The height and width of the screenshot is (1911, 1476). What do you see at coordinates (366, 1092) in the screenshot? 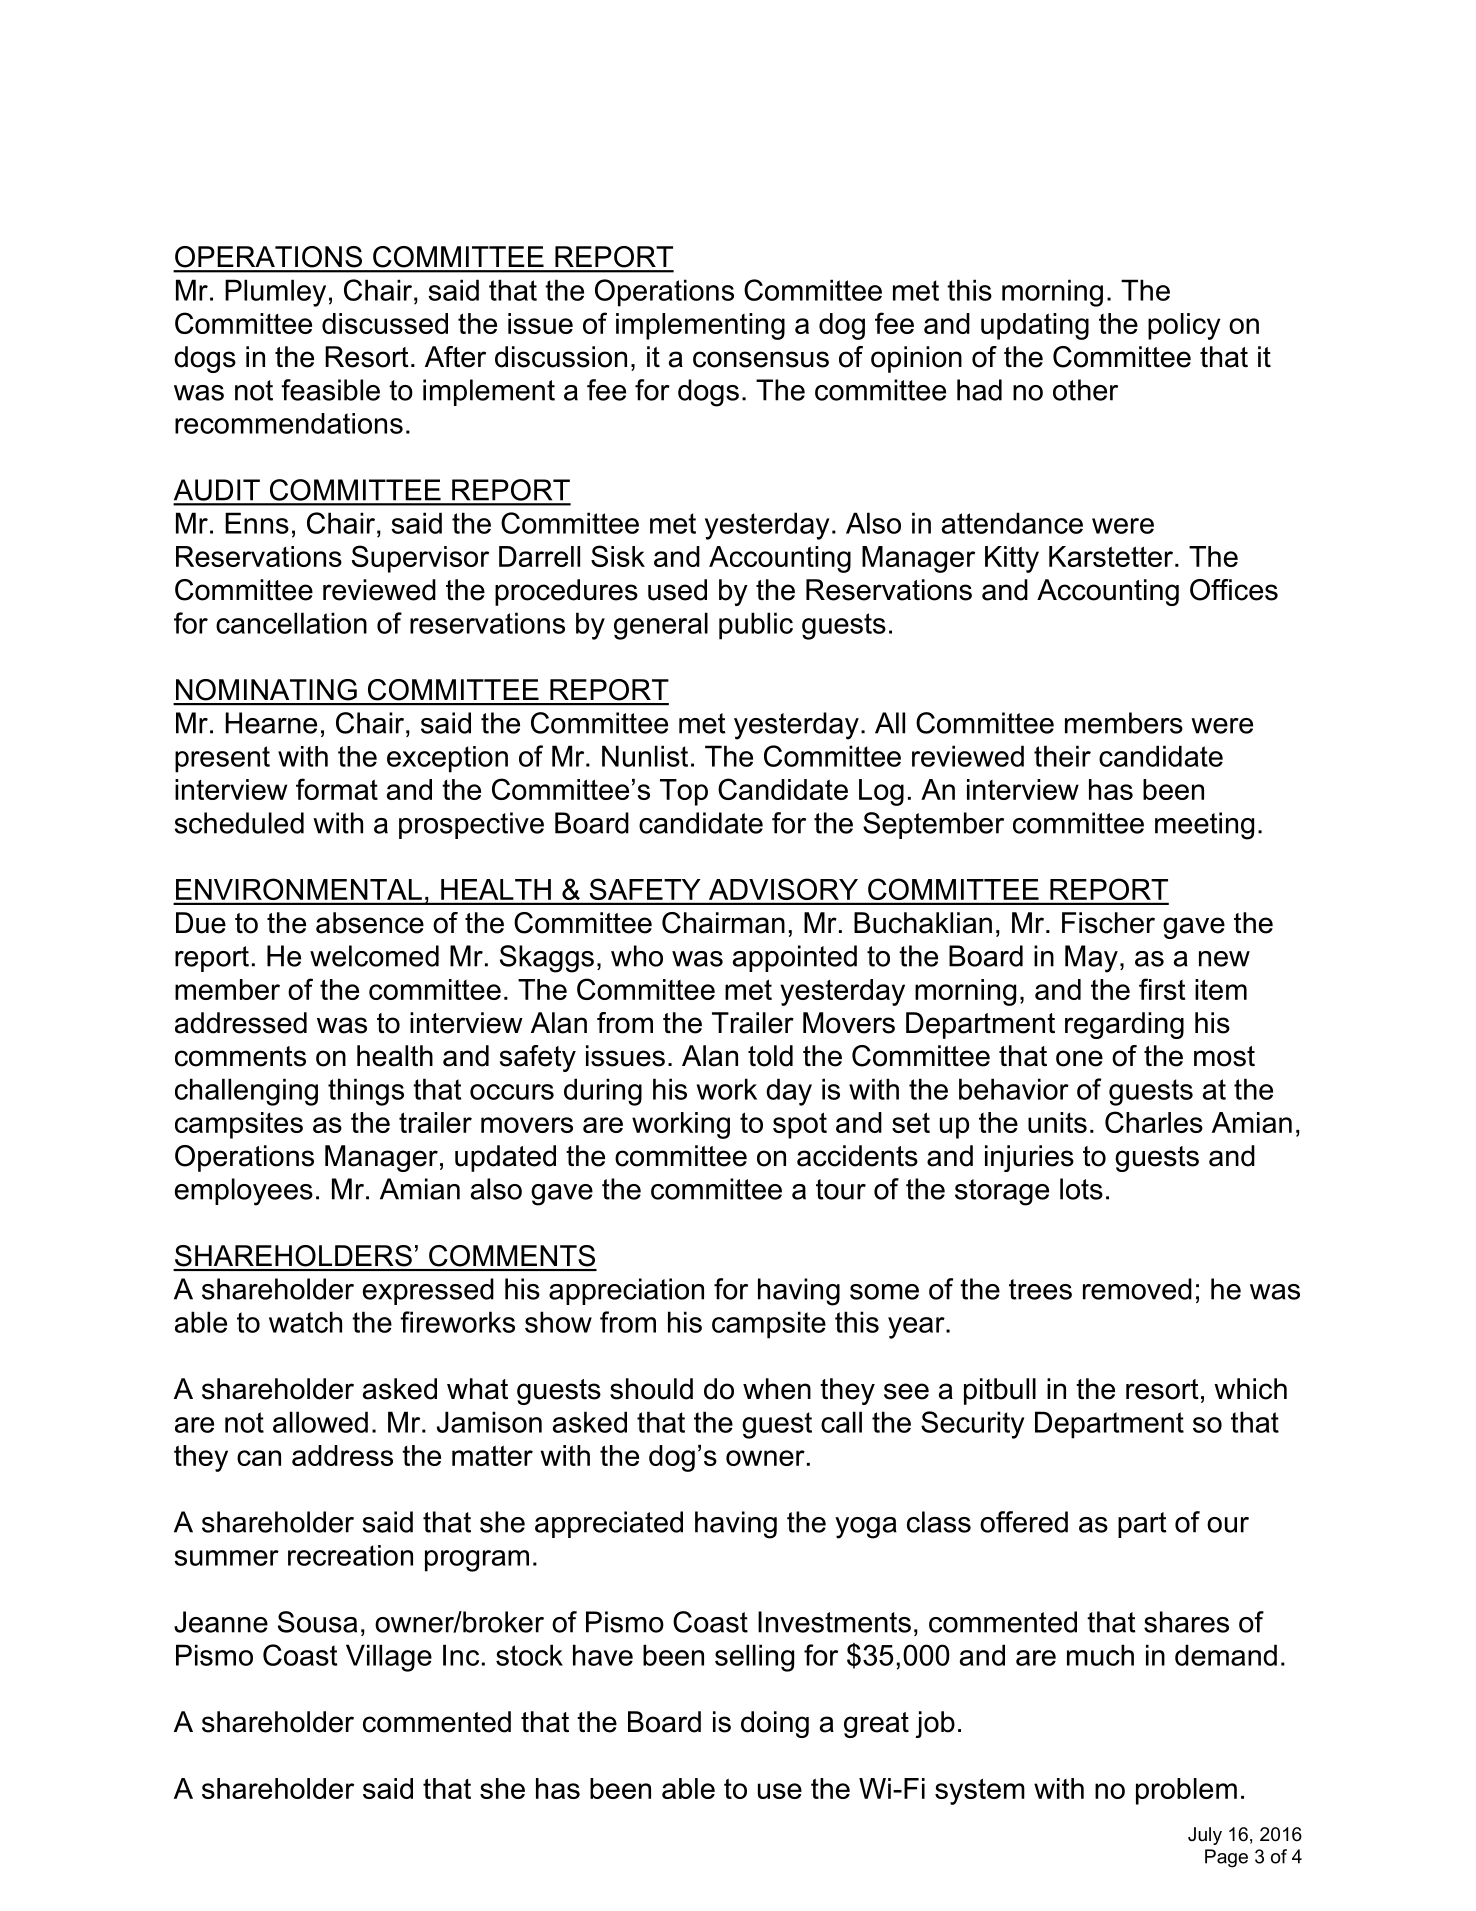
I see `things` at bounding box center [366, 1092].
